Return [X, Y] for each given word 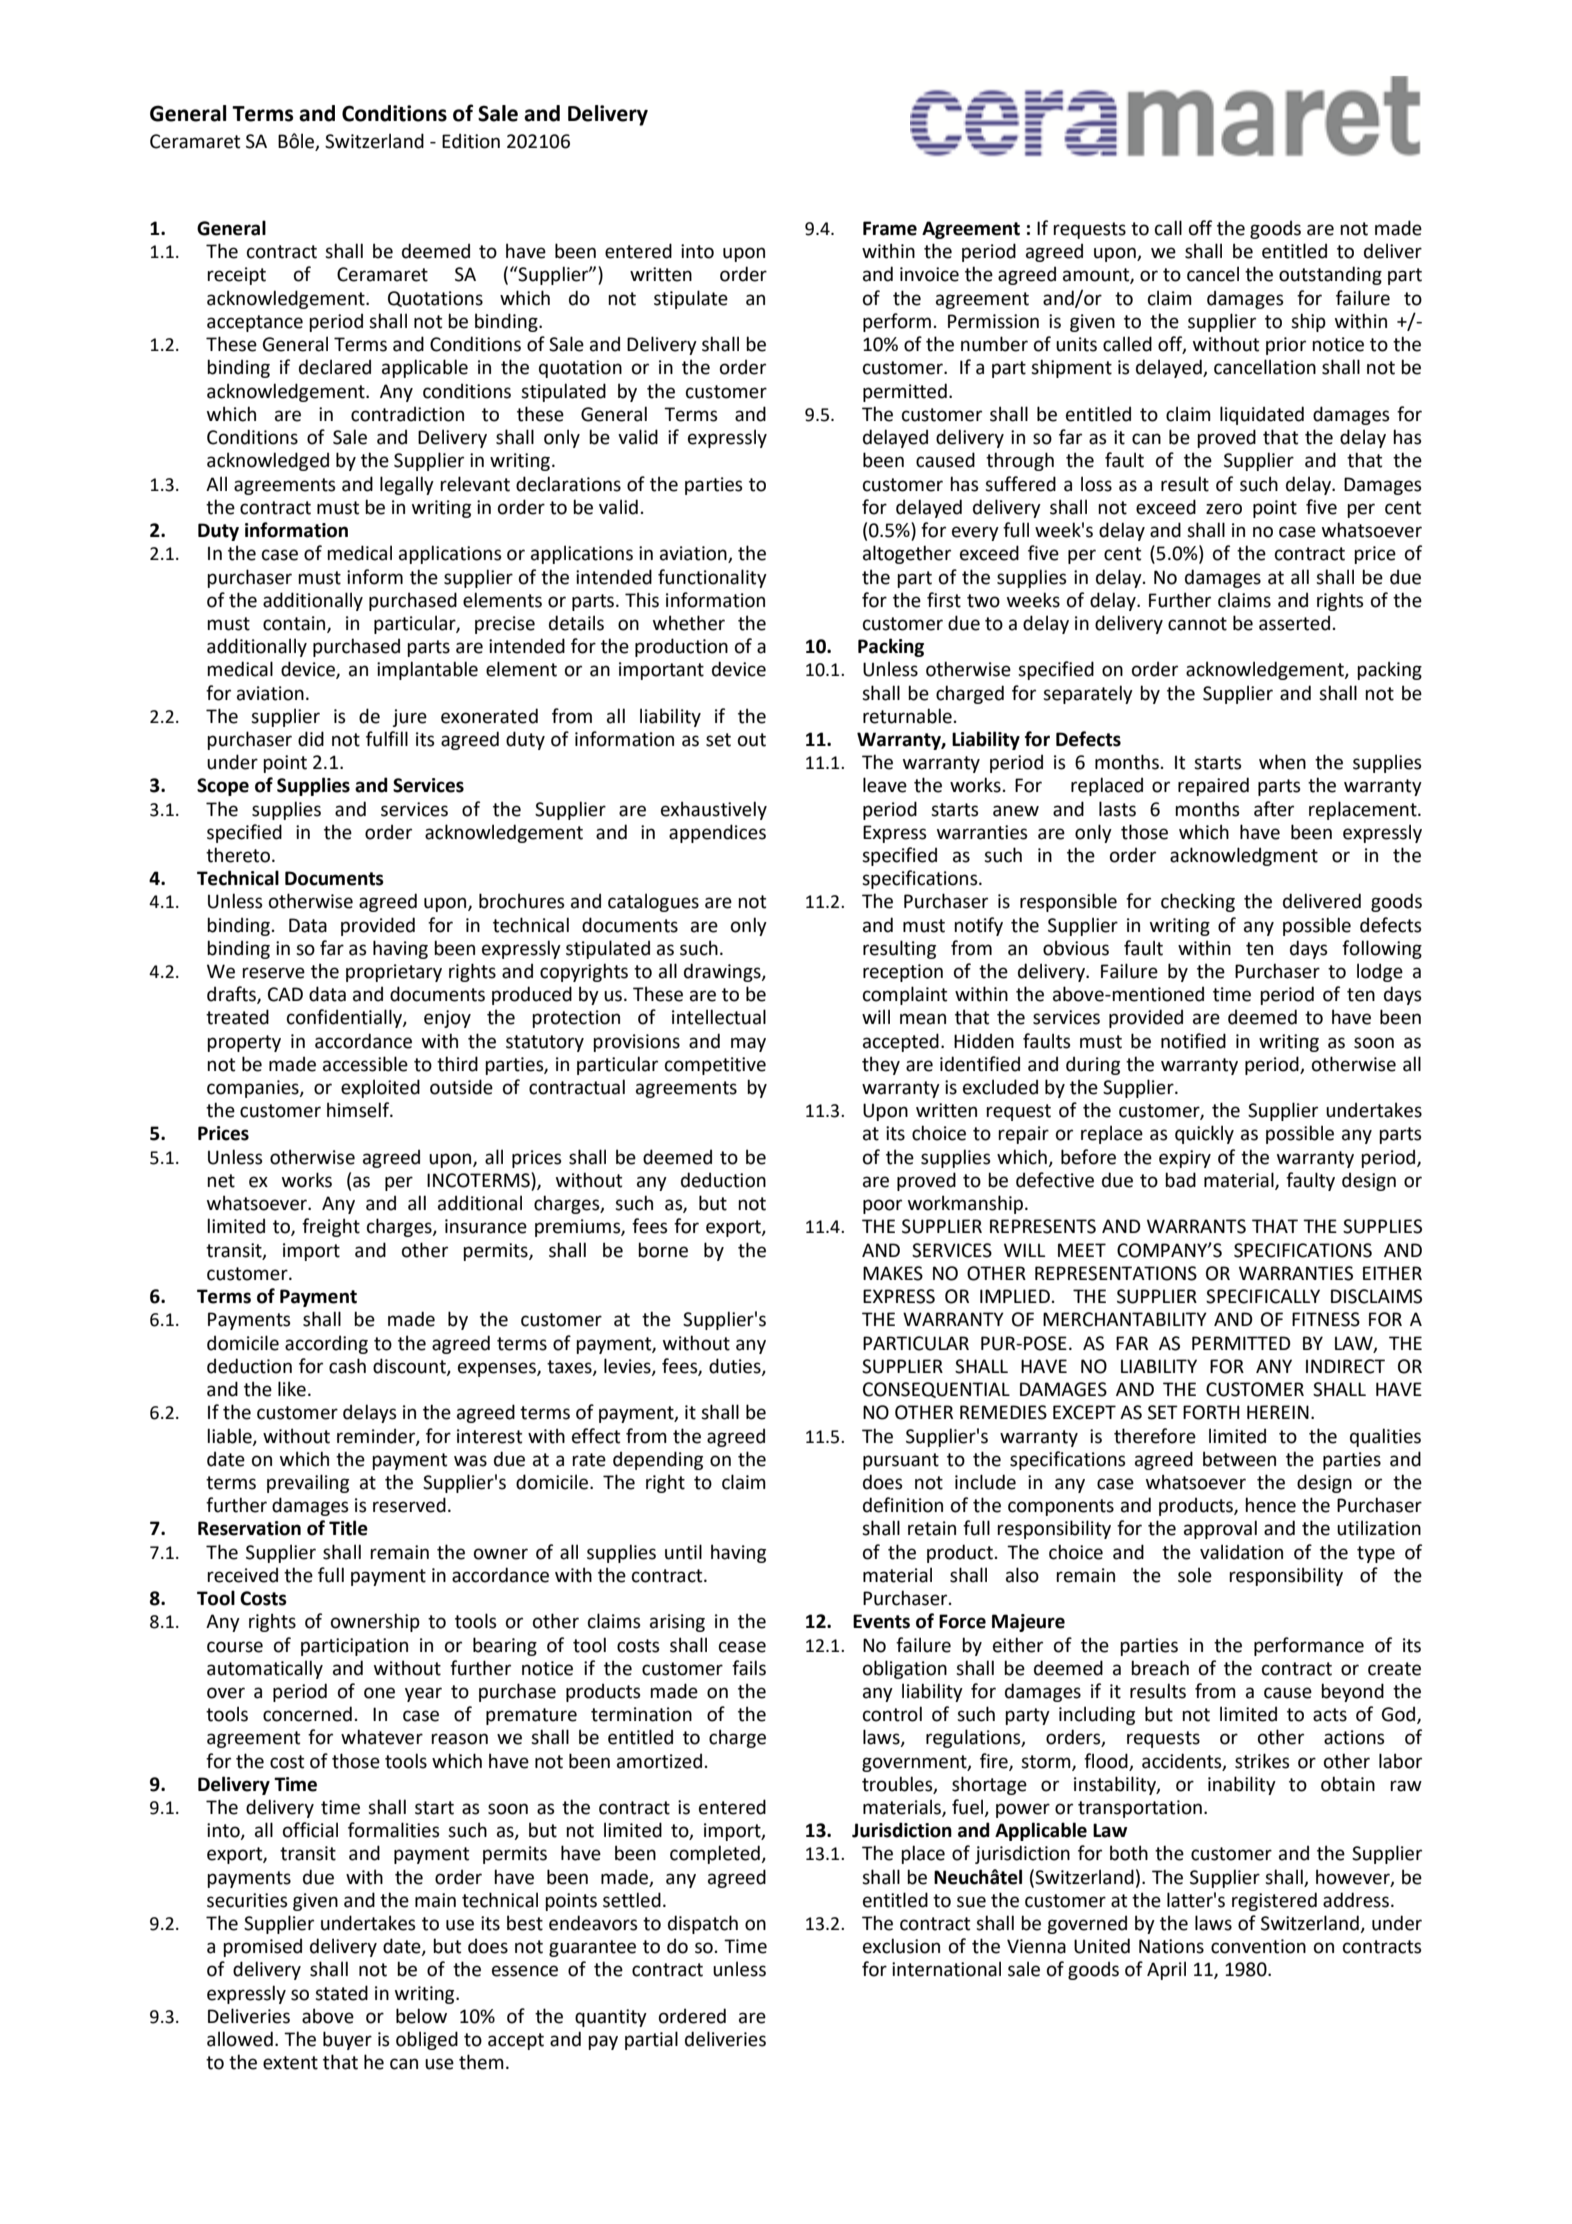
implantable [427, 670]
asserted [1294, 623]
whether [689, 623]
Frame [890, 228]
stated [341, 1993]
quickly [1204, 1134]
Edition [471, 141]
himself [359, 1110]
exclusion [901, 1946]
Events [881, 1621]
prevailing [308, 1483]
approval [1220, 1529]
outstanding [1330, 275]
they [881, 1065]
